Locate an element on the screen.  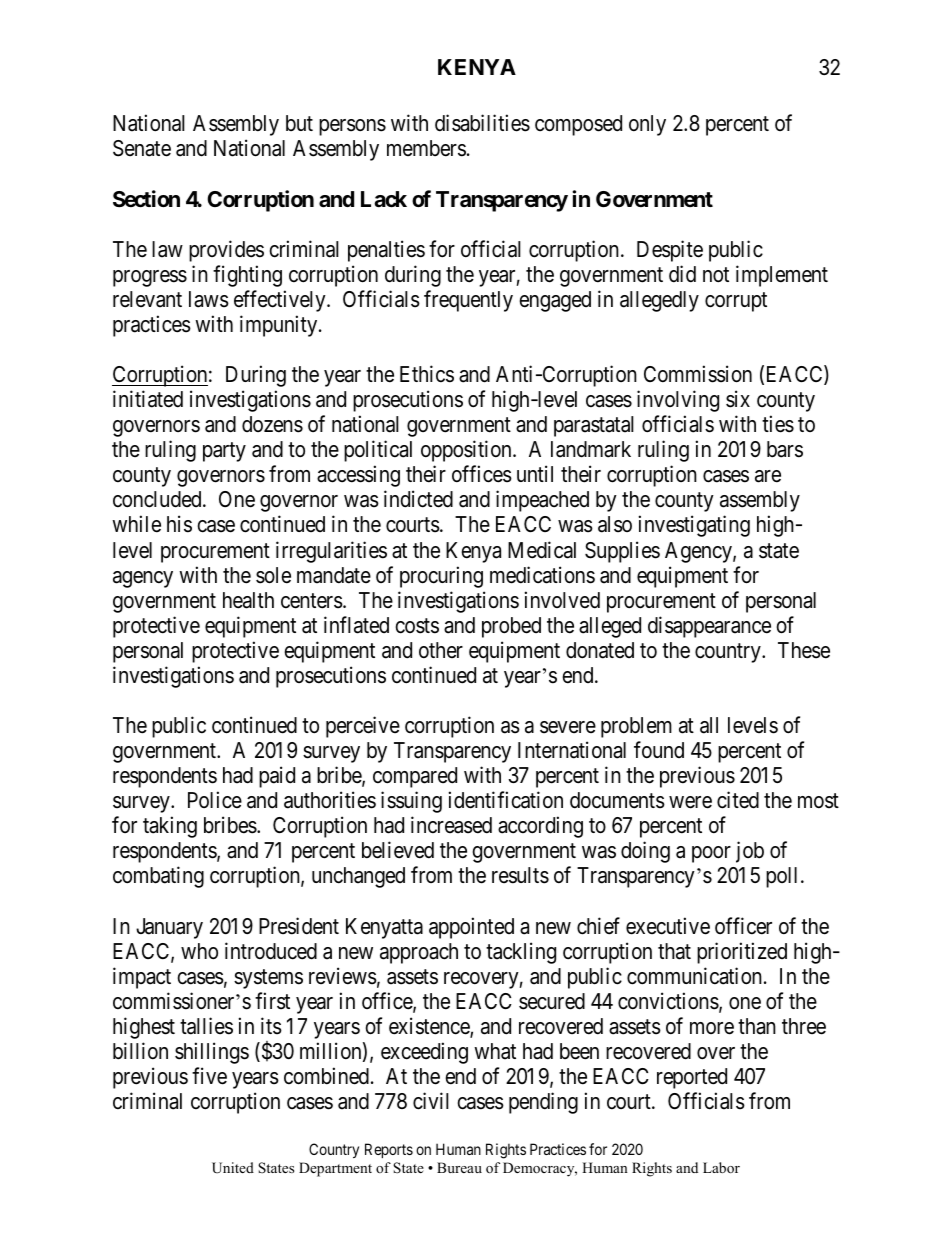
Senate is located at coordinates (142, 148).
